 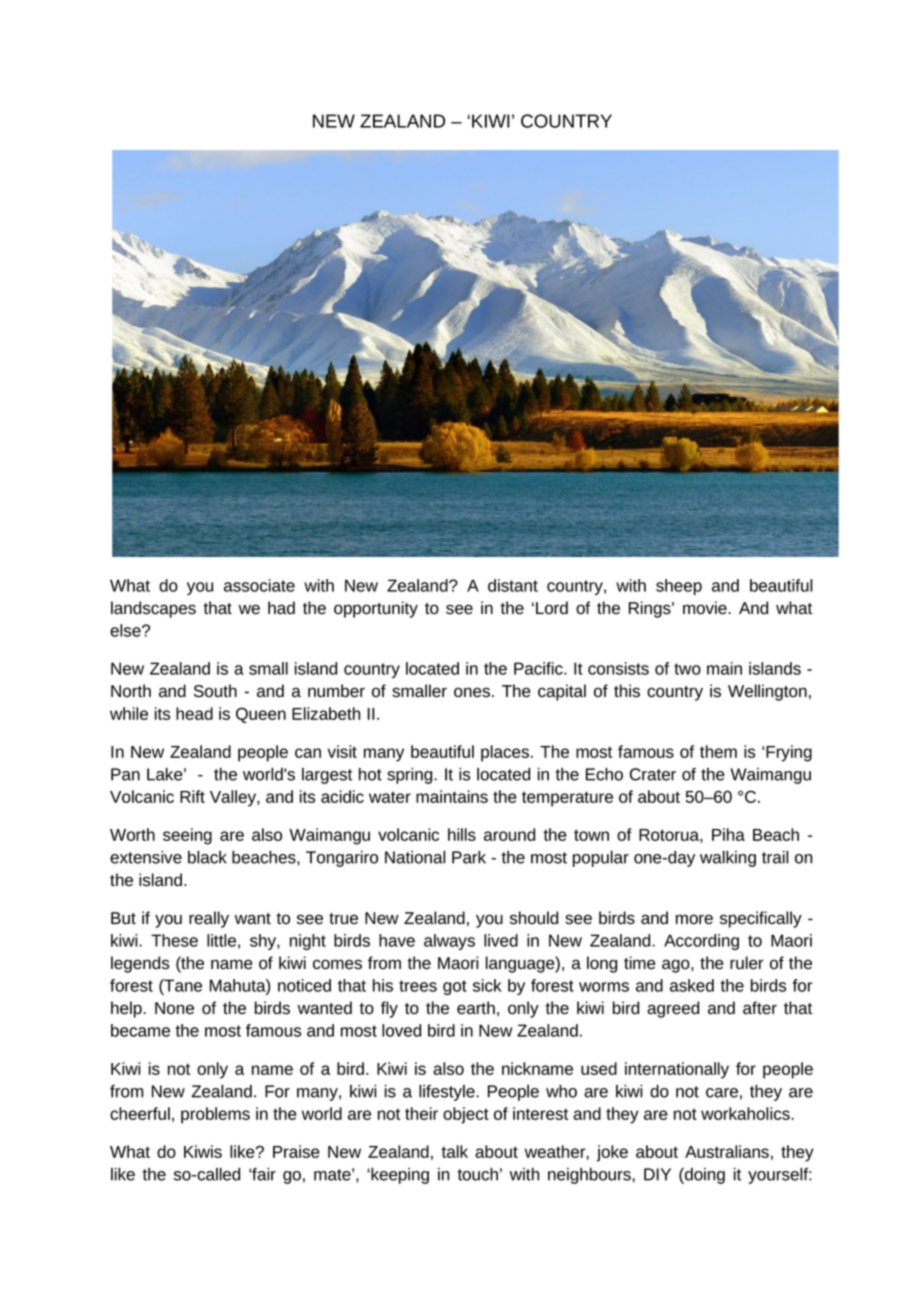 I want to click on Australians, so click(x=727, y=1151).
